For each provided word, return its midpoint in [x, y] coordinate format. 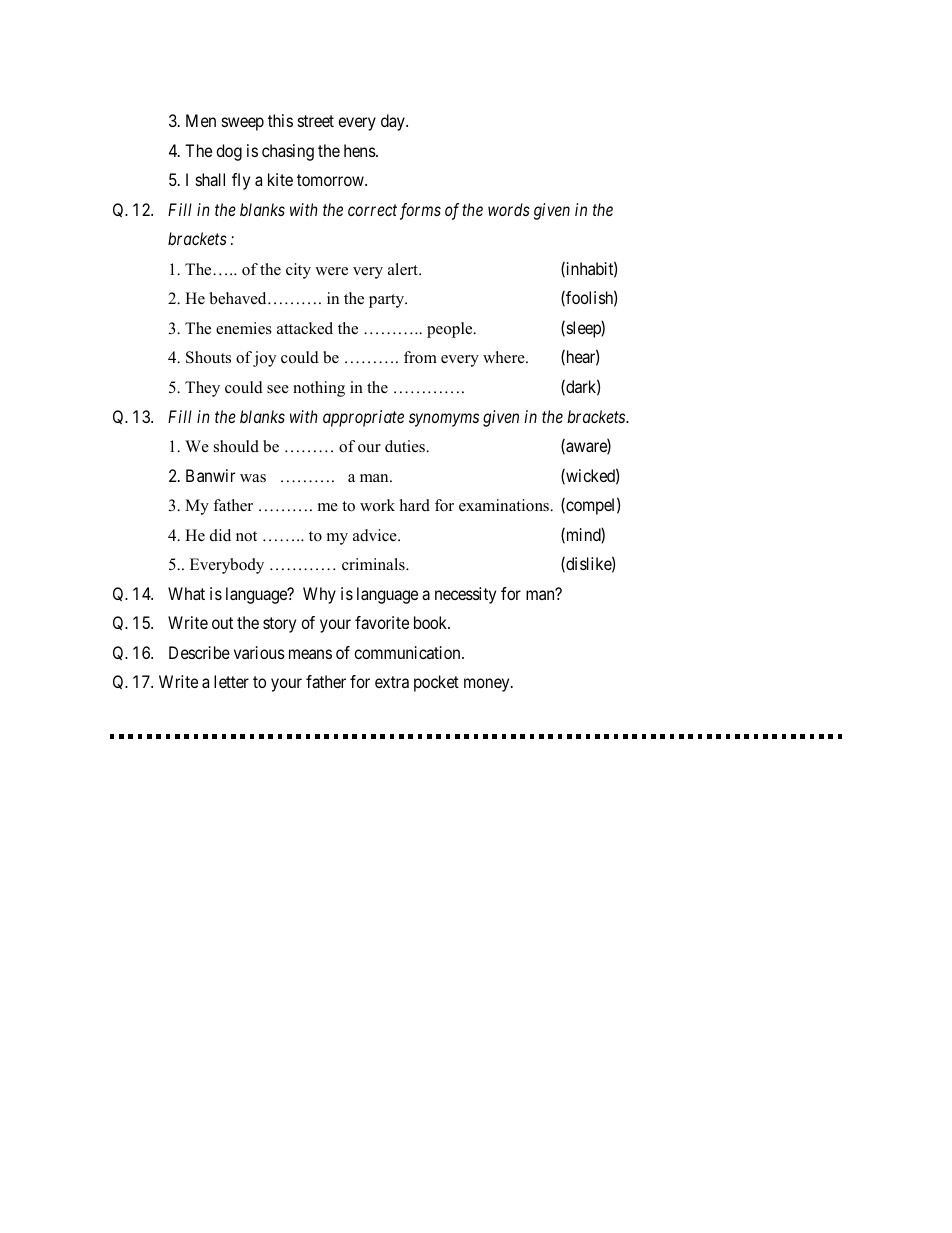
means [310, 654]
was [253, 478]
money [488, 685]
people [451, 330]
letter [231, 681]
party [388, 301]
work [377, 505]
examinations [505, 505]
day [394, 122]
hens [360, 150]
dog [229, 152]
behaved [239, 298]
